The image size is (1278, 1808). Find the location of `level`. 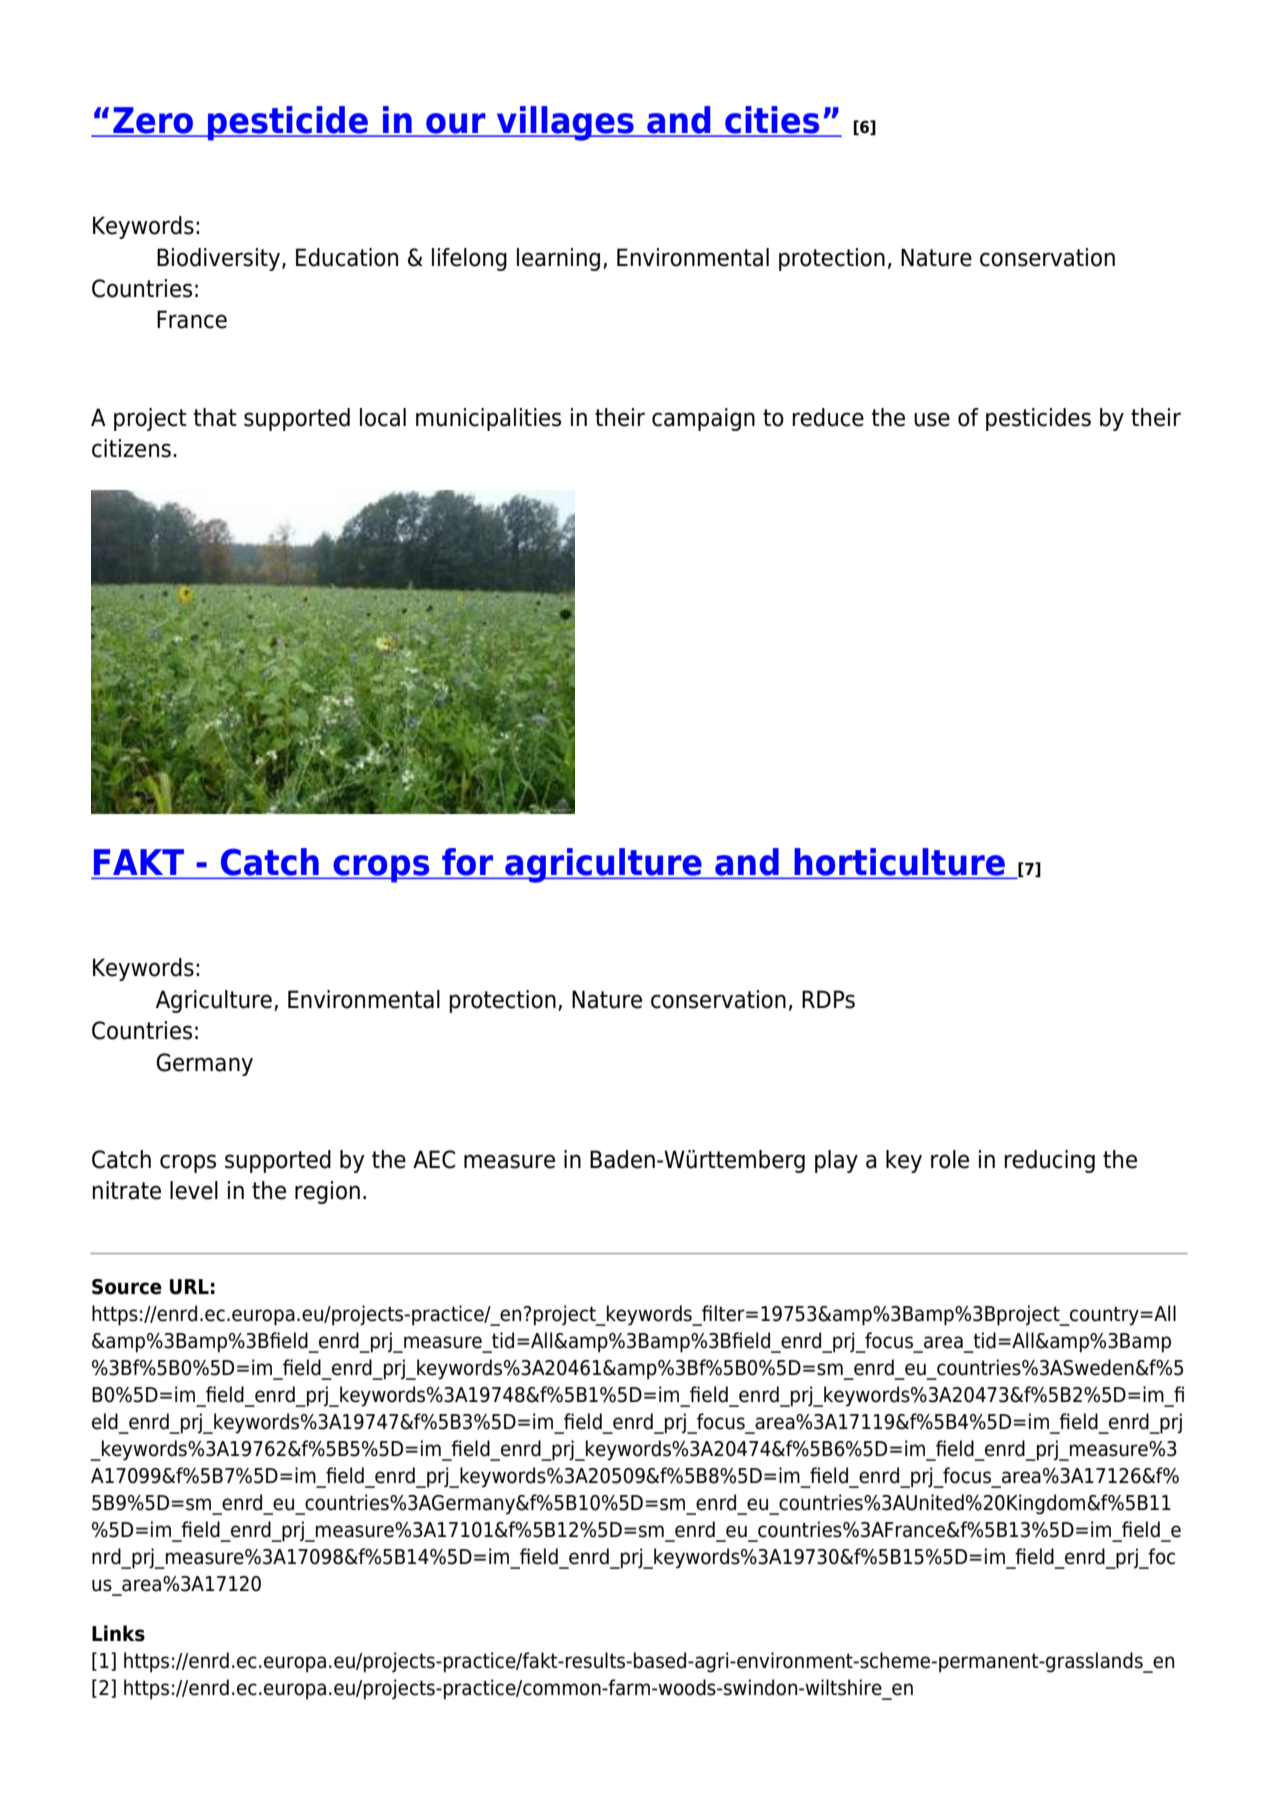

level is located at coordinates (194, 1190).
